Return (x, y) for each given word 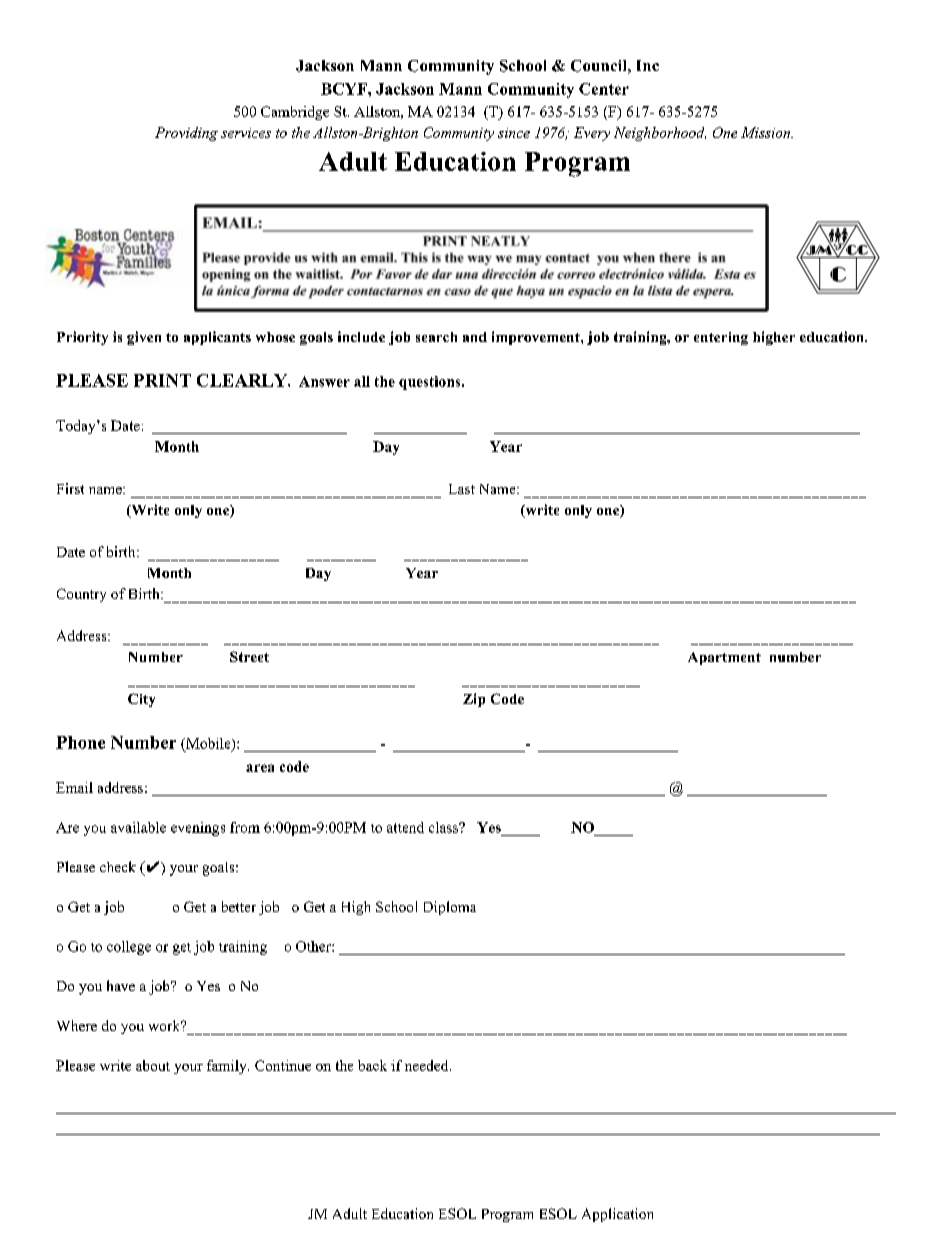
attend (405, 827)
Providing (186, 134)
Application (617, 1215)
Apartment (724, 658)
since (514, 133)
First (70, 488)
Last (462, 489)
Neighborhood (660, 134)
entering (721, 338)
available (138, 827)
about (153, 1065)
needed (428, 1065)
